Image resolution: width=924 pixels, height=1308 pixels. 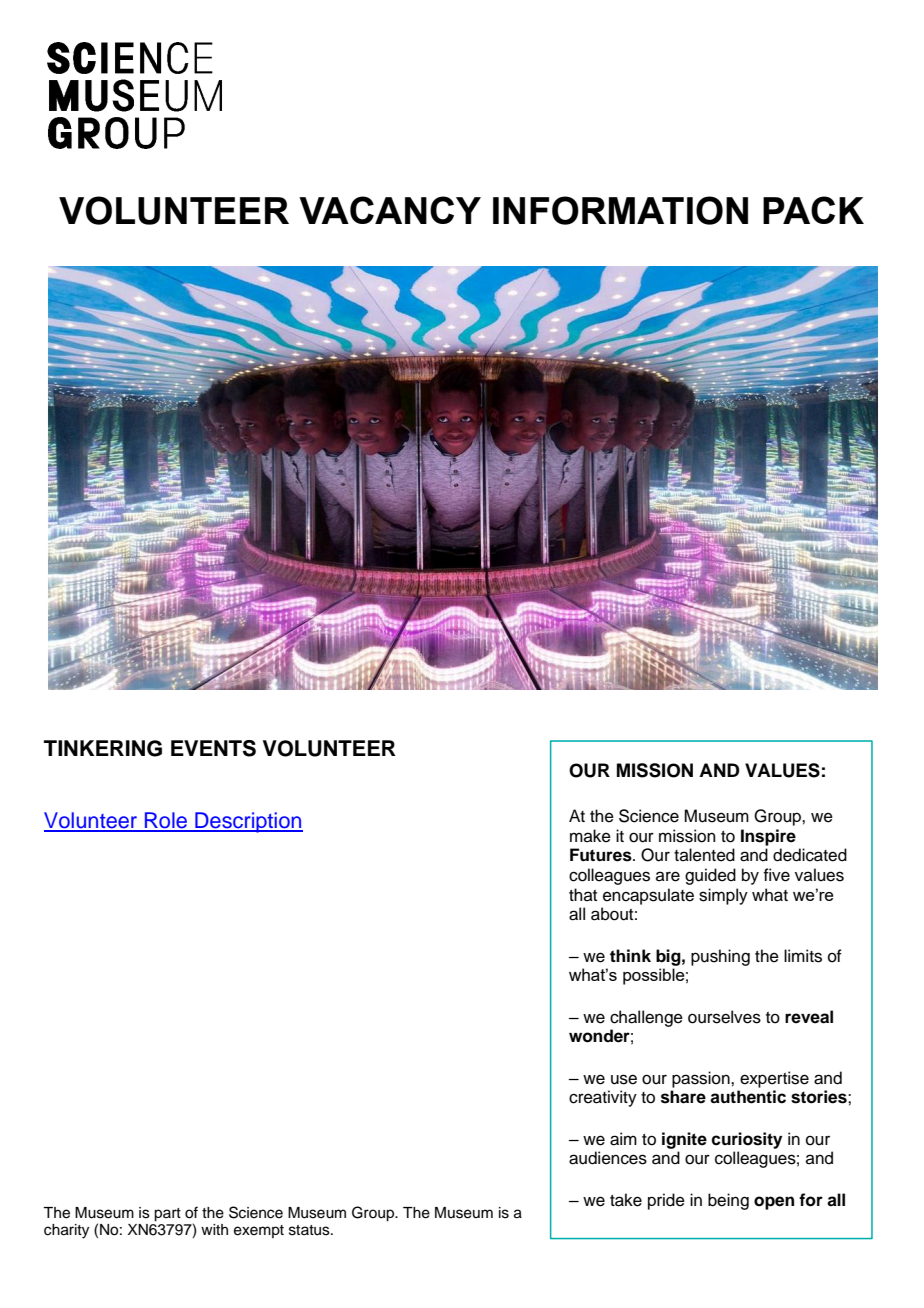 I want to click on being, so click(x=728, y=1201).
